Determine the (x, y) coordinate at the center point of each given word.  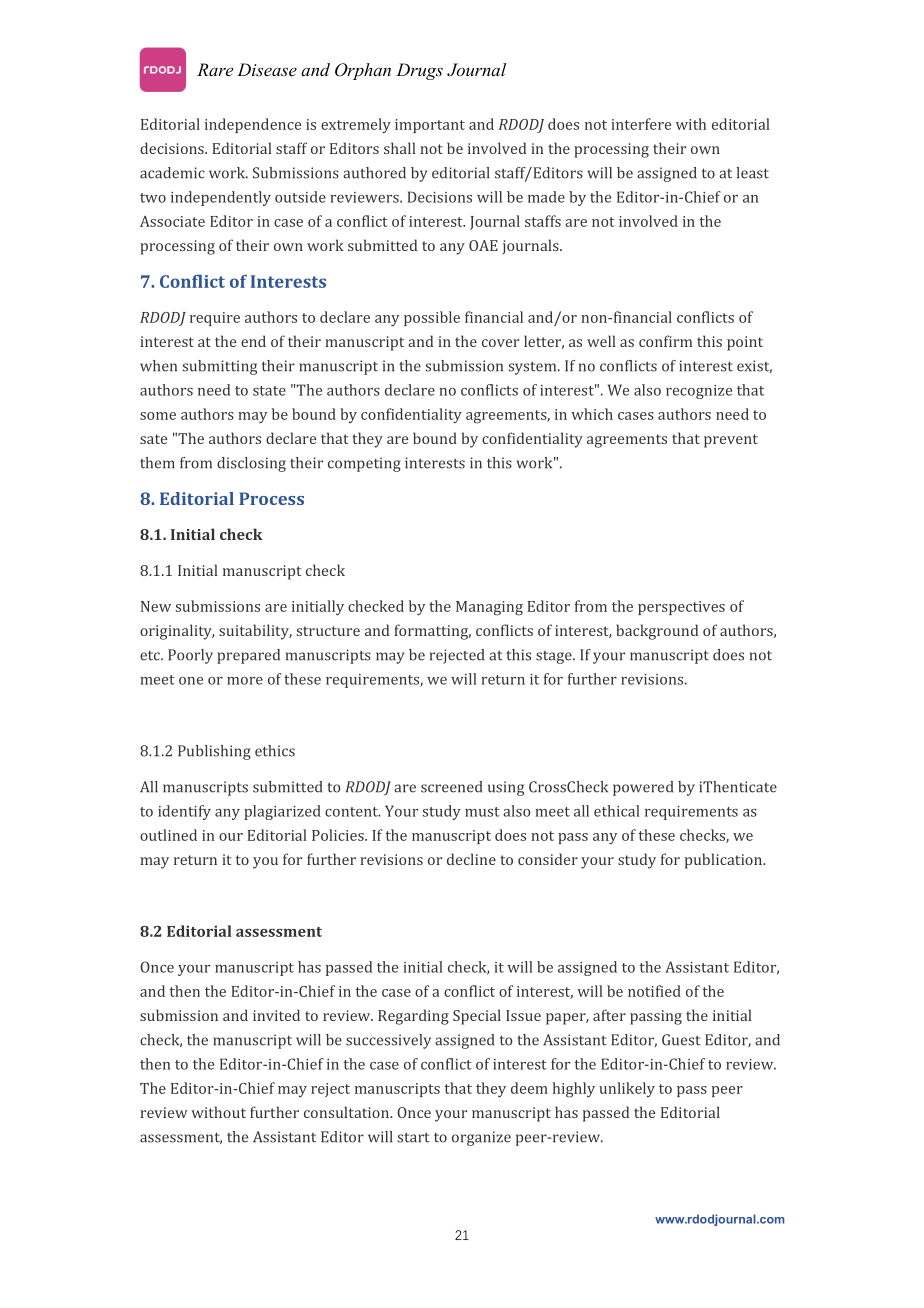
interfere (641, 124)
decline (471, 859)
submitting (219, 367)
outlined (168, 835)
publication (725, 861)
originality (177, 632)
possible (432, 318)
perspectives (681, 608)
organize (481, 1138)
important (430, 126)
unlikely (627, 1089)
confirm (665, 341)
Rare (215, 69)
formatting (432, 632)
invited (276, 1015)
